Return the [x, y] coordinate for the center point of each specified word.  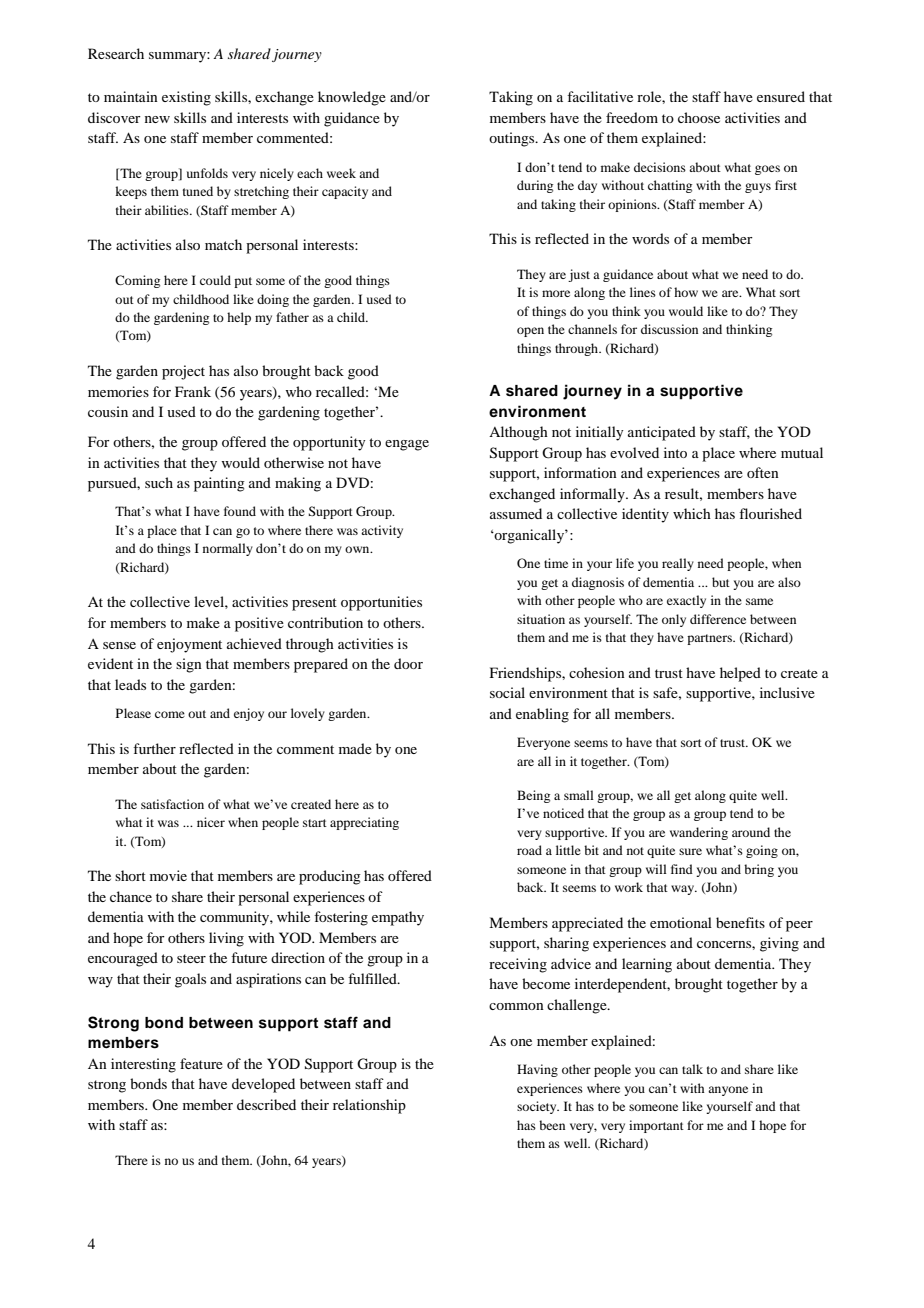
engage [407, 445]
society [538, 1107]
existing [186, 98]
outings [513, 139]
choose [699, 117]
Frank [193, 391]
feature [201, 1063]
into [675, 452]
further [154, 748]
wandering [699, 833]
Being [533, 796]
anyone [728, 1091]
